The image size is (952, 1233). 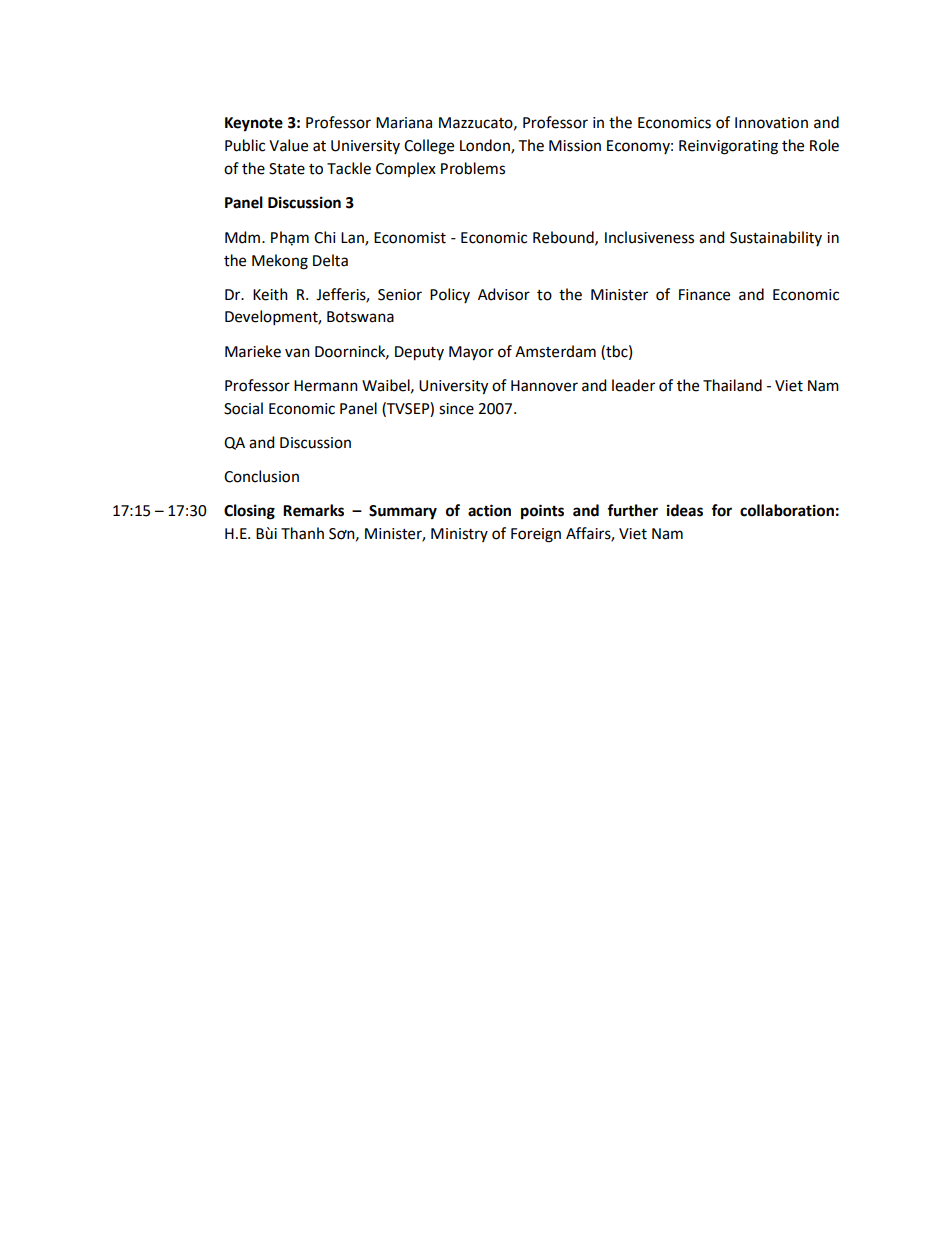 What do you see at coordinates (771, 123) in the page?
I see `Innovation` at bounding box center [771, 123].
